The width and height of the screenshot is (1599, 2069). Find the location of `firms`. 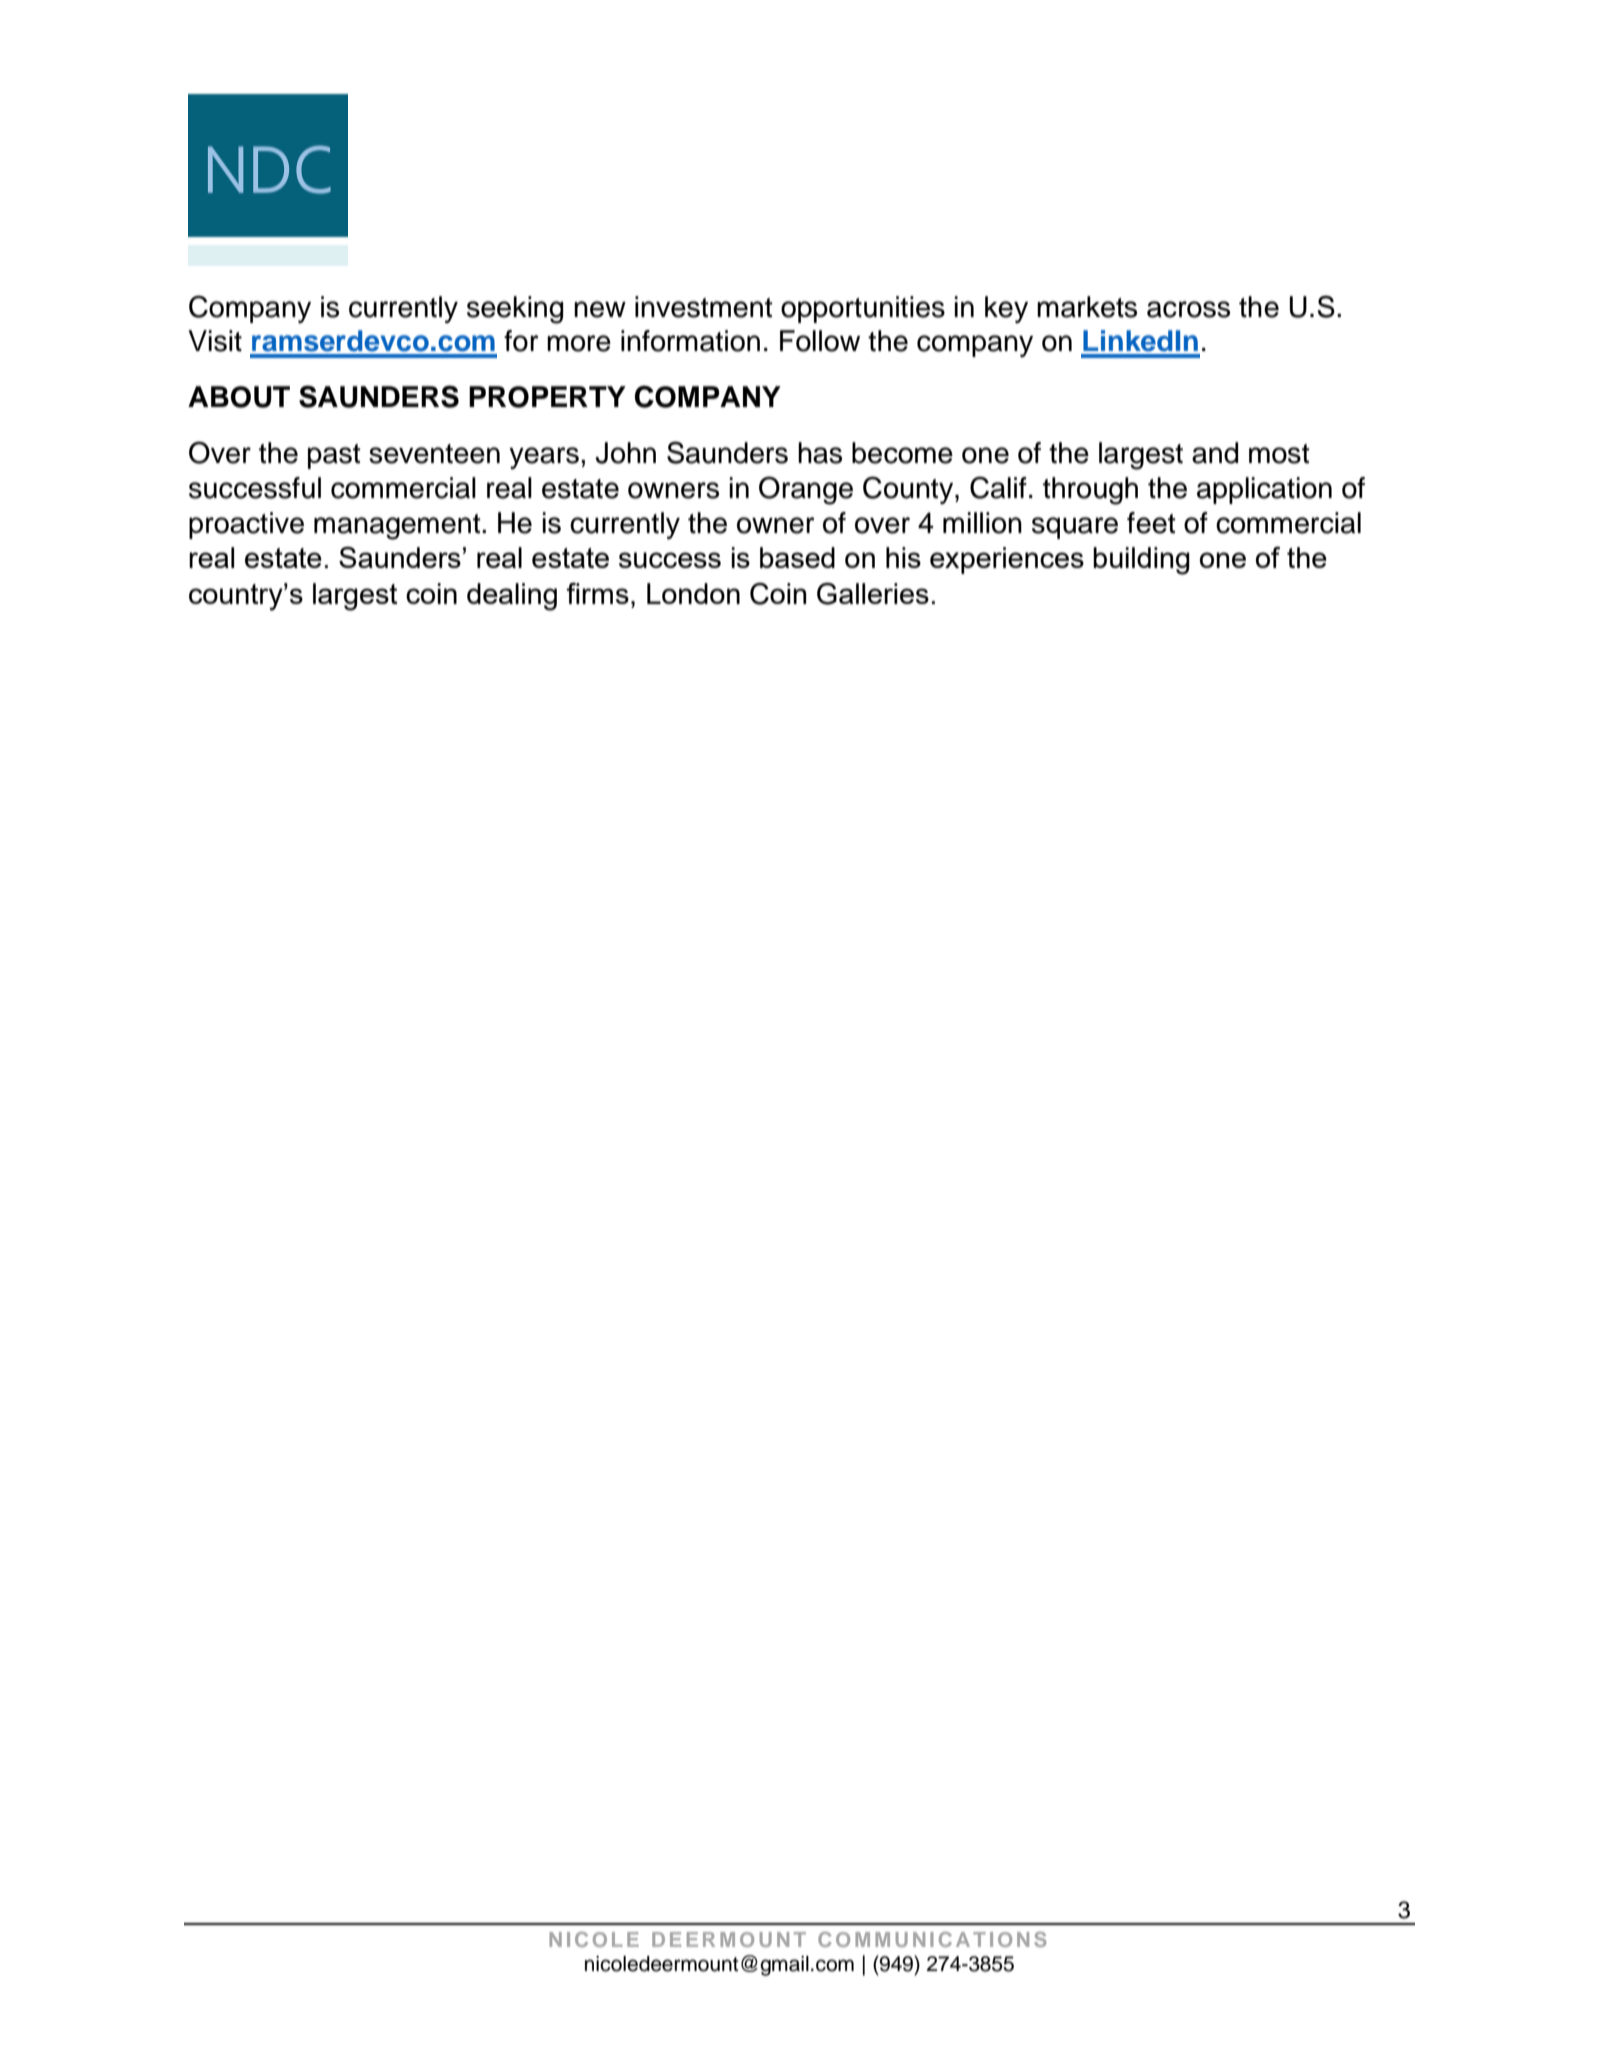

firms is located at coordinates (597, 593).
